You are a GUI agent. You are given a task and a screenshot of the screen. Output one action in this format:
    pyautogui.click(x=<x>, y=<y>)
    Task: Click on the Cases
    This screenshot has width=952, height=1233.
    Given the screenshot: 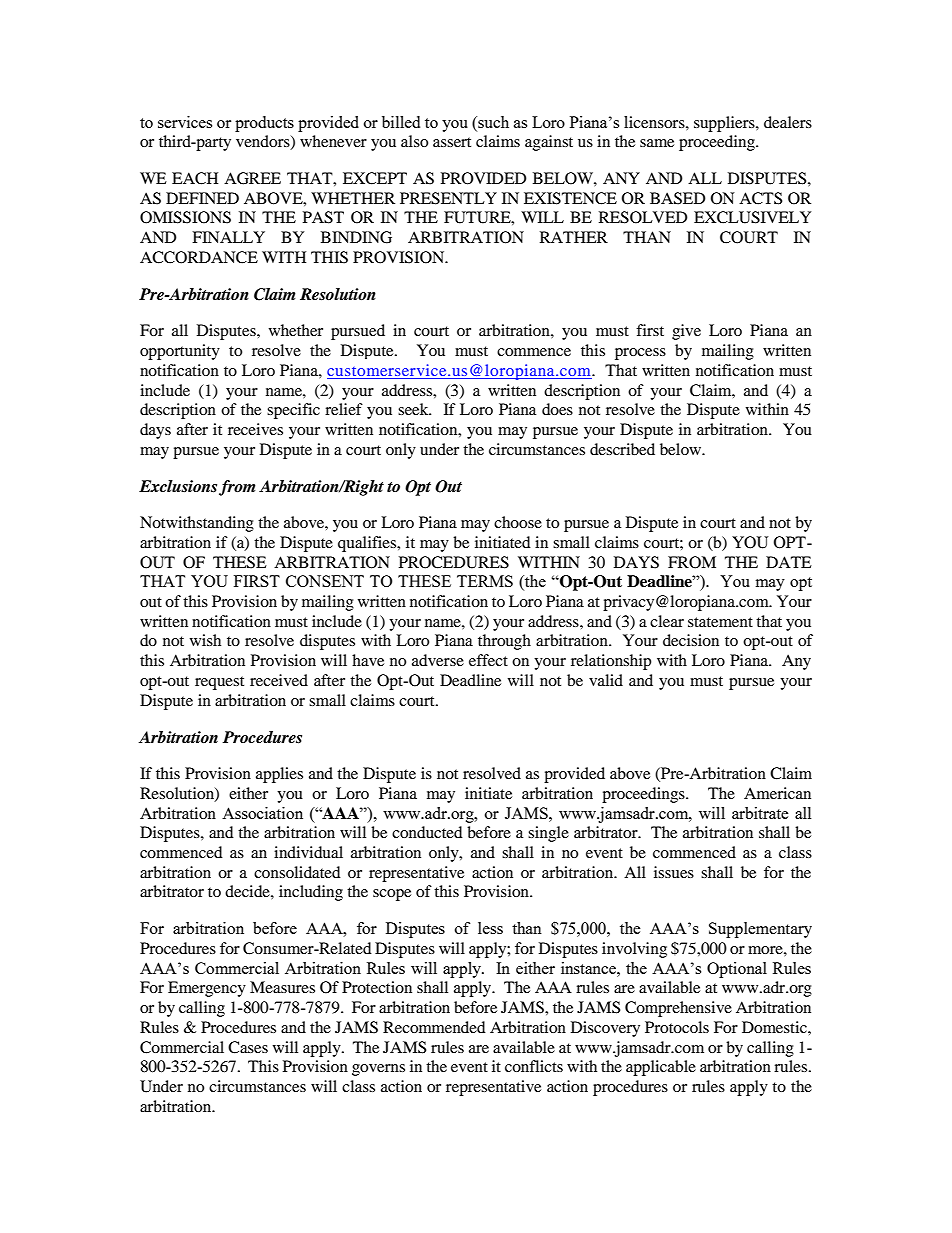 What is the action you would take?
    pyautogui.click(x=248, y=1047)
